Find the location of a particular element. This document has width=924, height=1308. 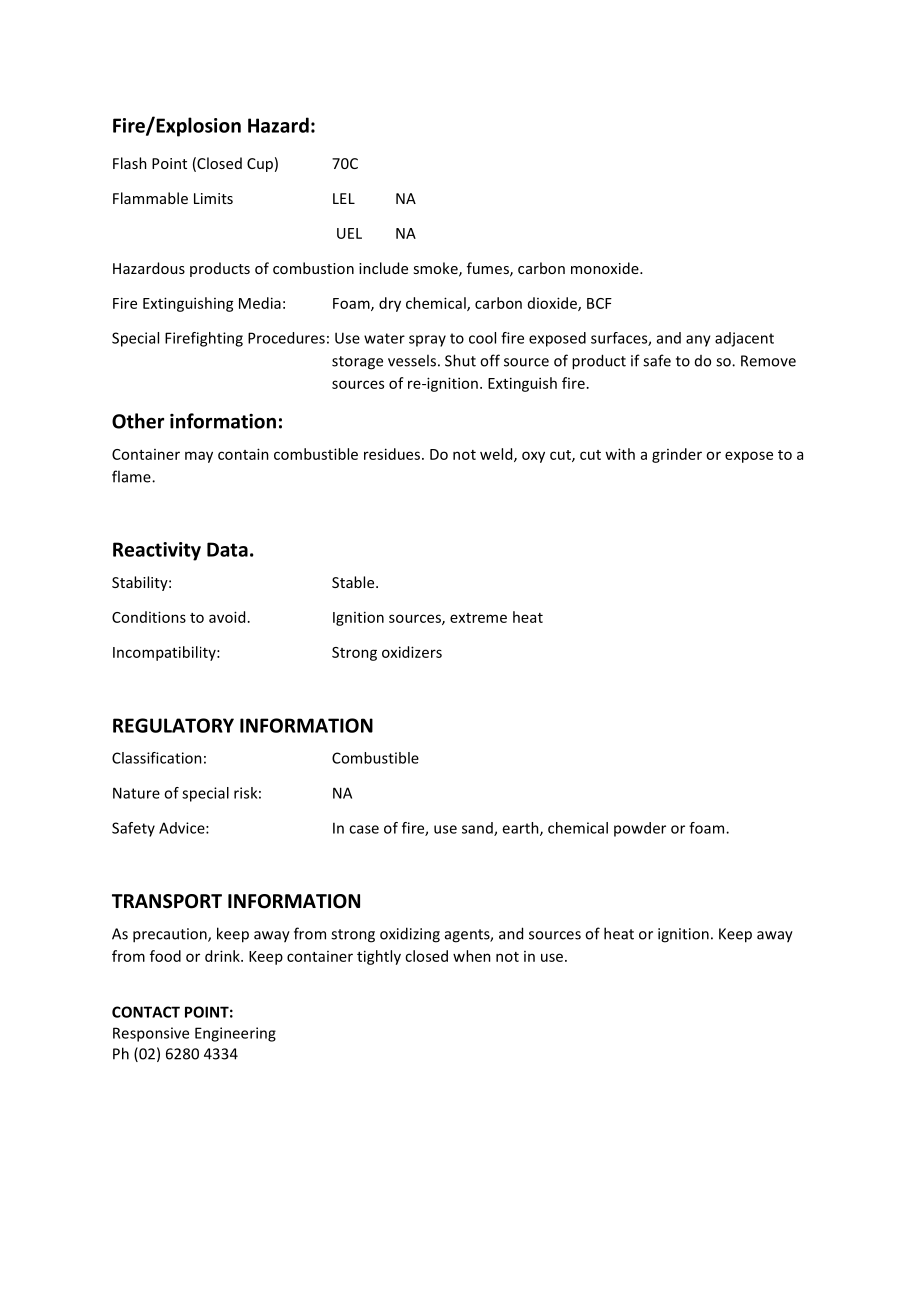

UEL is located at coordinates (349, 233).
